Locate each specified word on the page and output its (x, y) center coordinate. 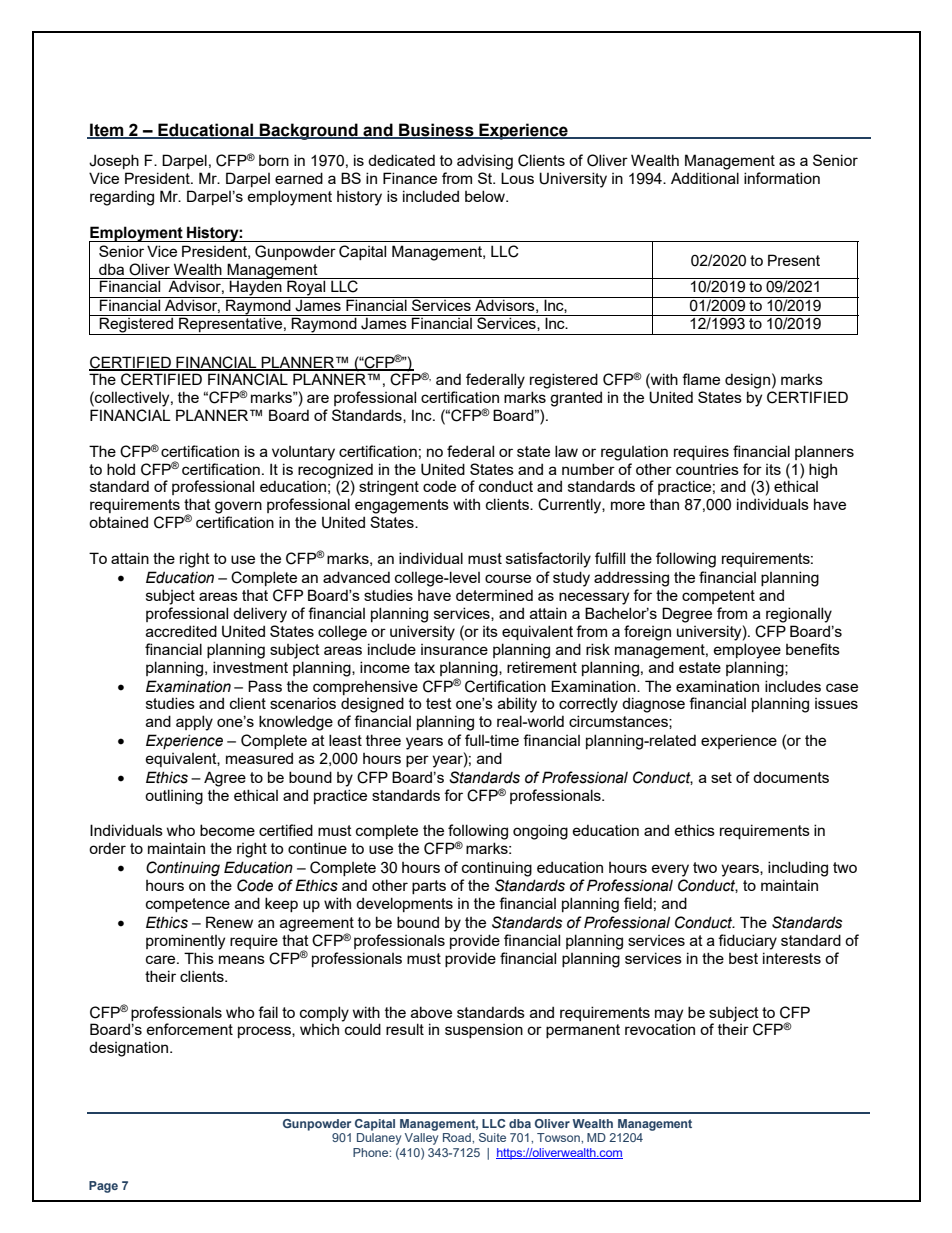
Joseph (114, 161)
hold (121, 469)
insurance (454, 649)
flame (701, 379)
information (782, 178)
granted (576, 399)
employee (747, 651)
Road (458, 1137)
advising (485, 162)
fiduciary (747, 942)
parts (429, 887)
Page (103, 1187)
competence (188, 905)
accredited (181, 631)
